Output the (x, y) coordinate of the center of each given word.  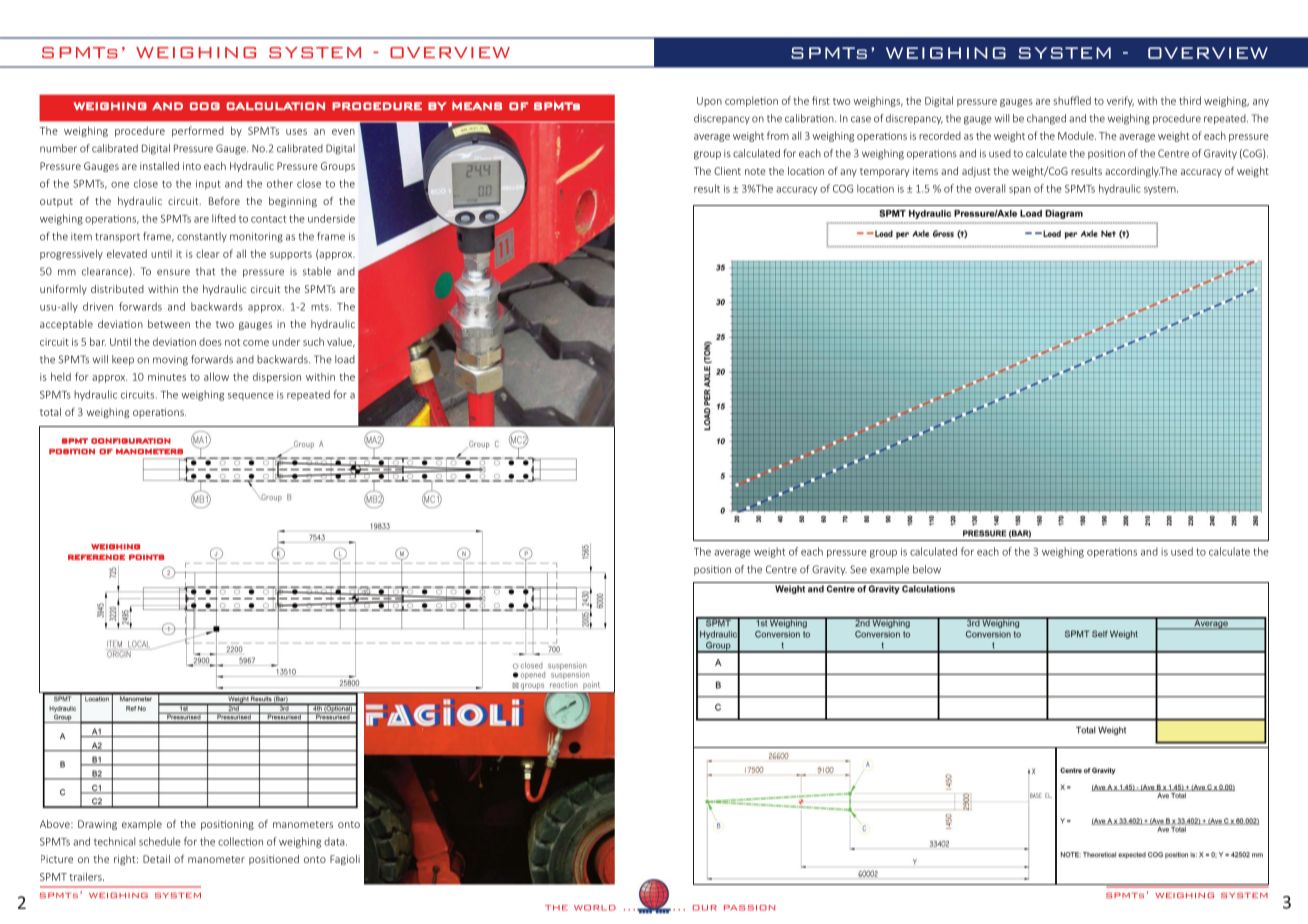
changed (1046, 119)
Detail (156, 859)
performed (198, 131)
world (595, 908)
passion (749, 908)
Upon (709, 102)
